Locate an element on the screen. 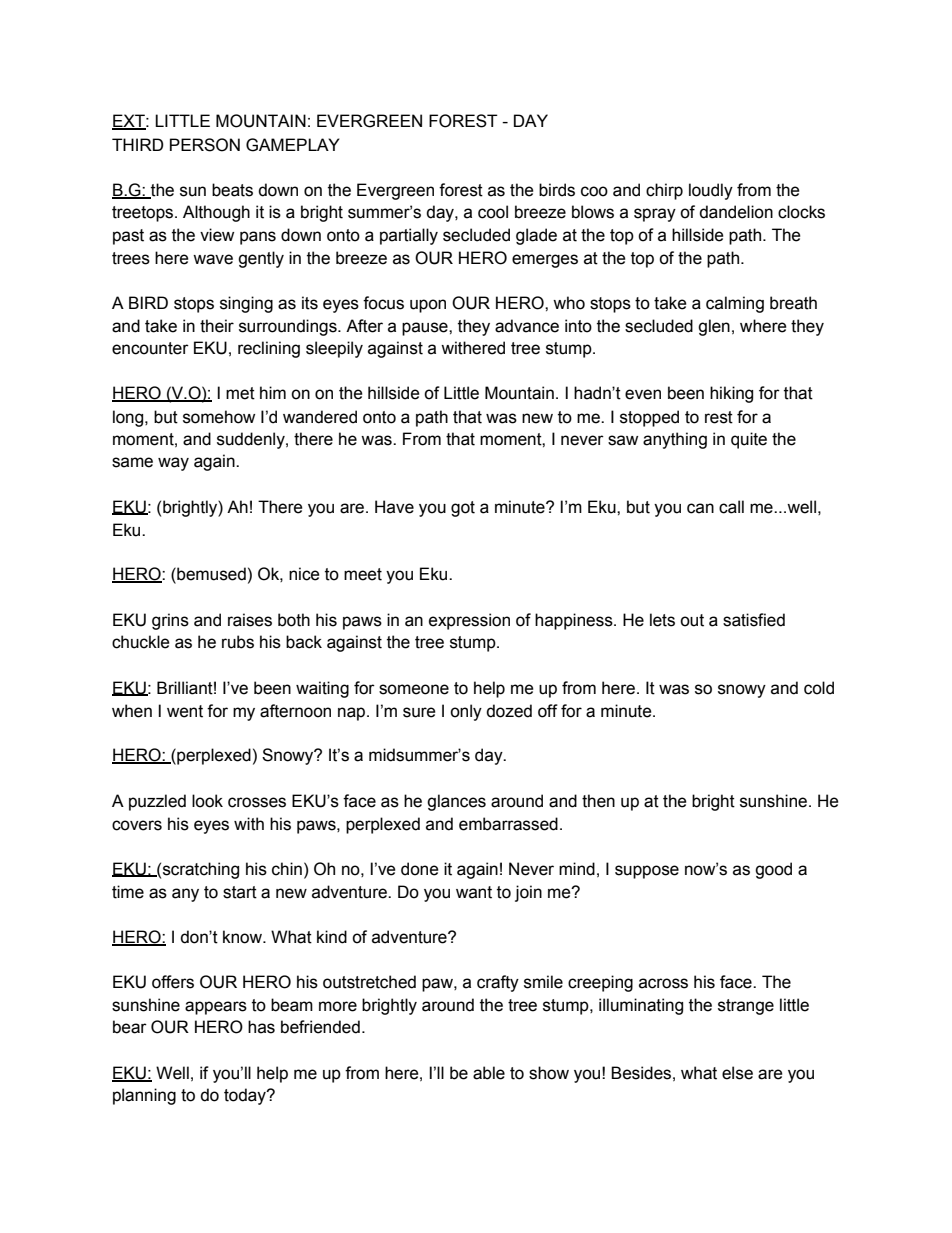  glances is located at coordinates (456, 802).
